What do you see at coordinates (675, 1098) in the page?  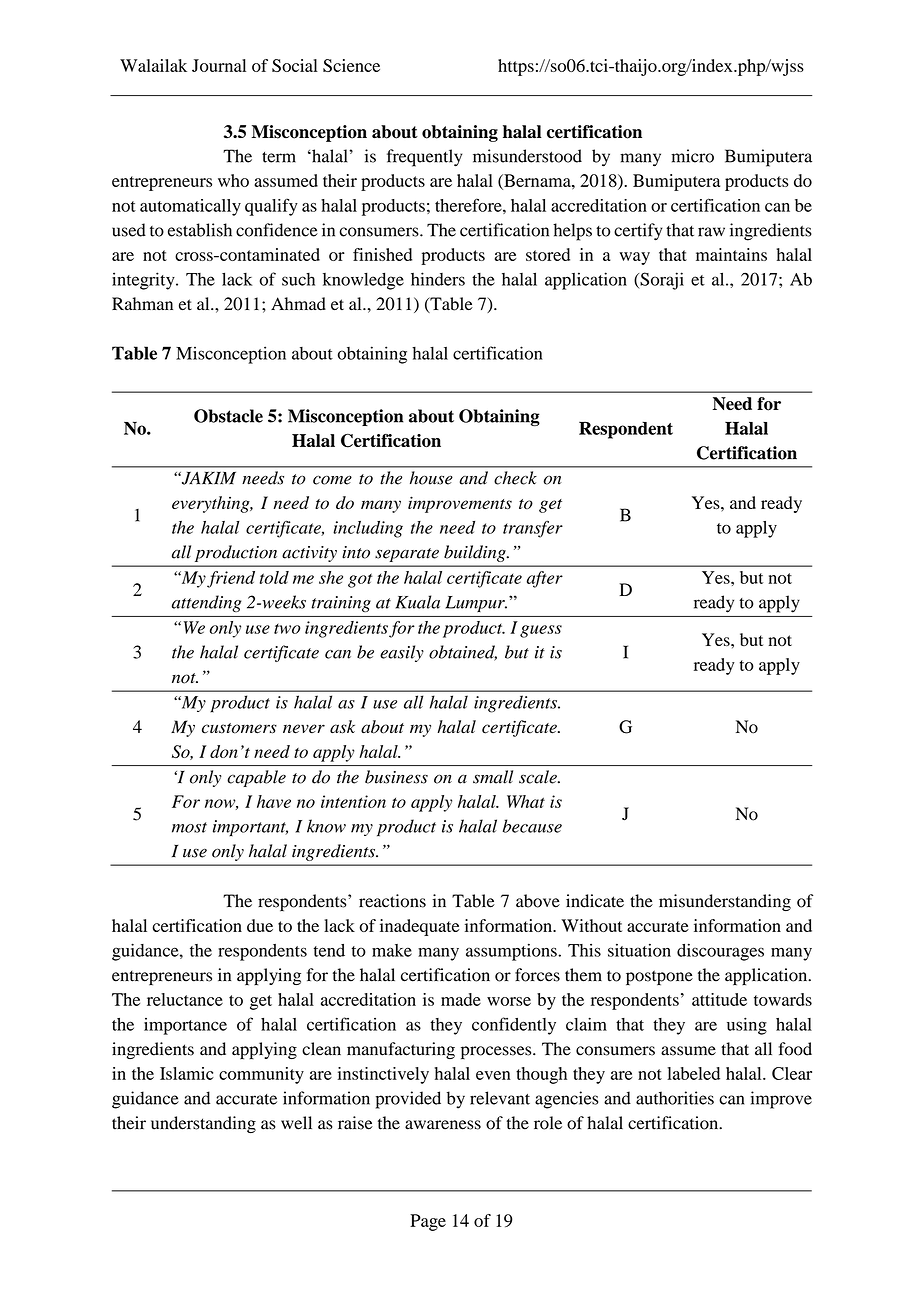 I see `authorities` at bounding box center [675, 1098].
